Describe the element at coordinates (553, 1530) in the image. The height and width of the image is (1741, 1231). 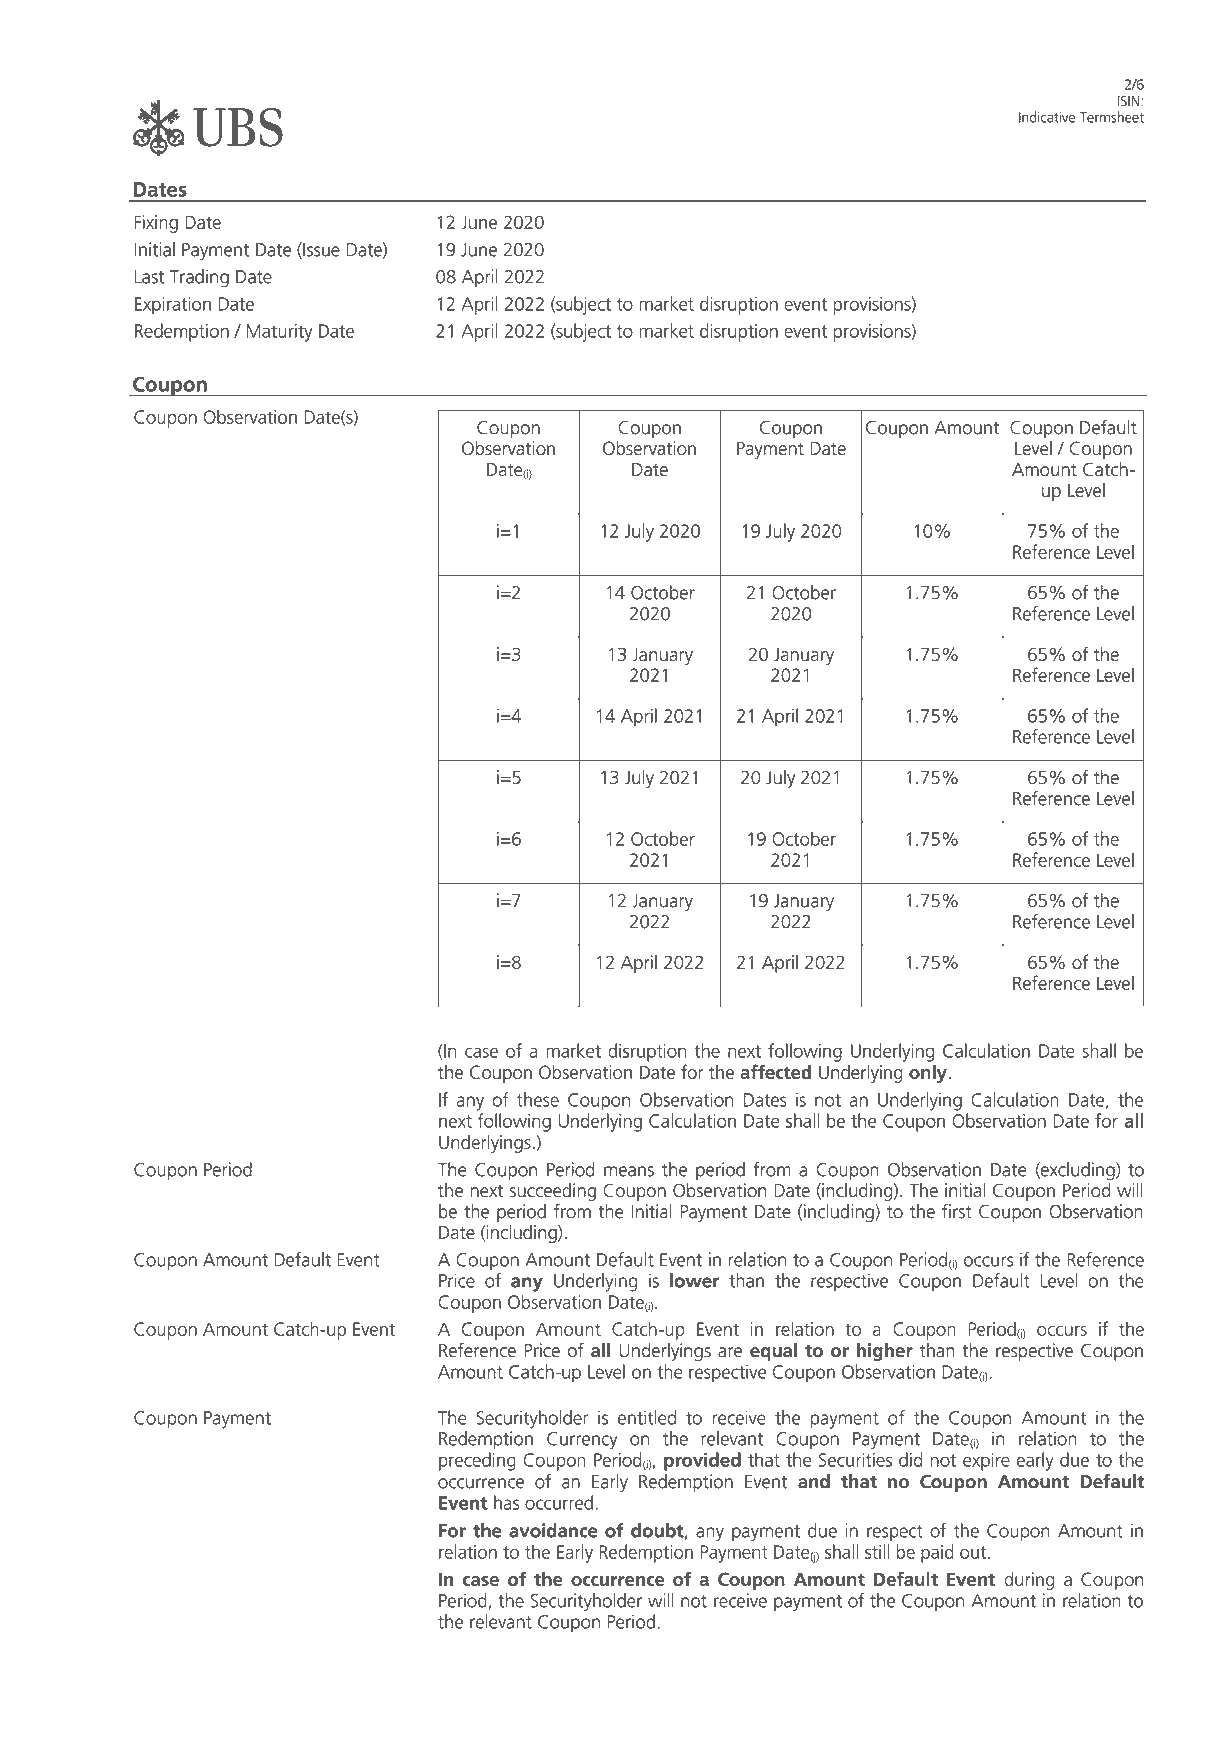
I see `avoidance` at that location.
